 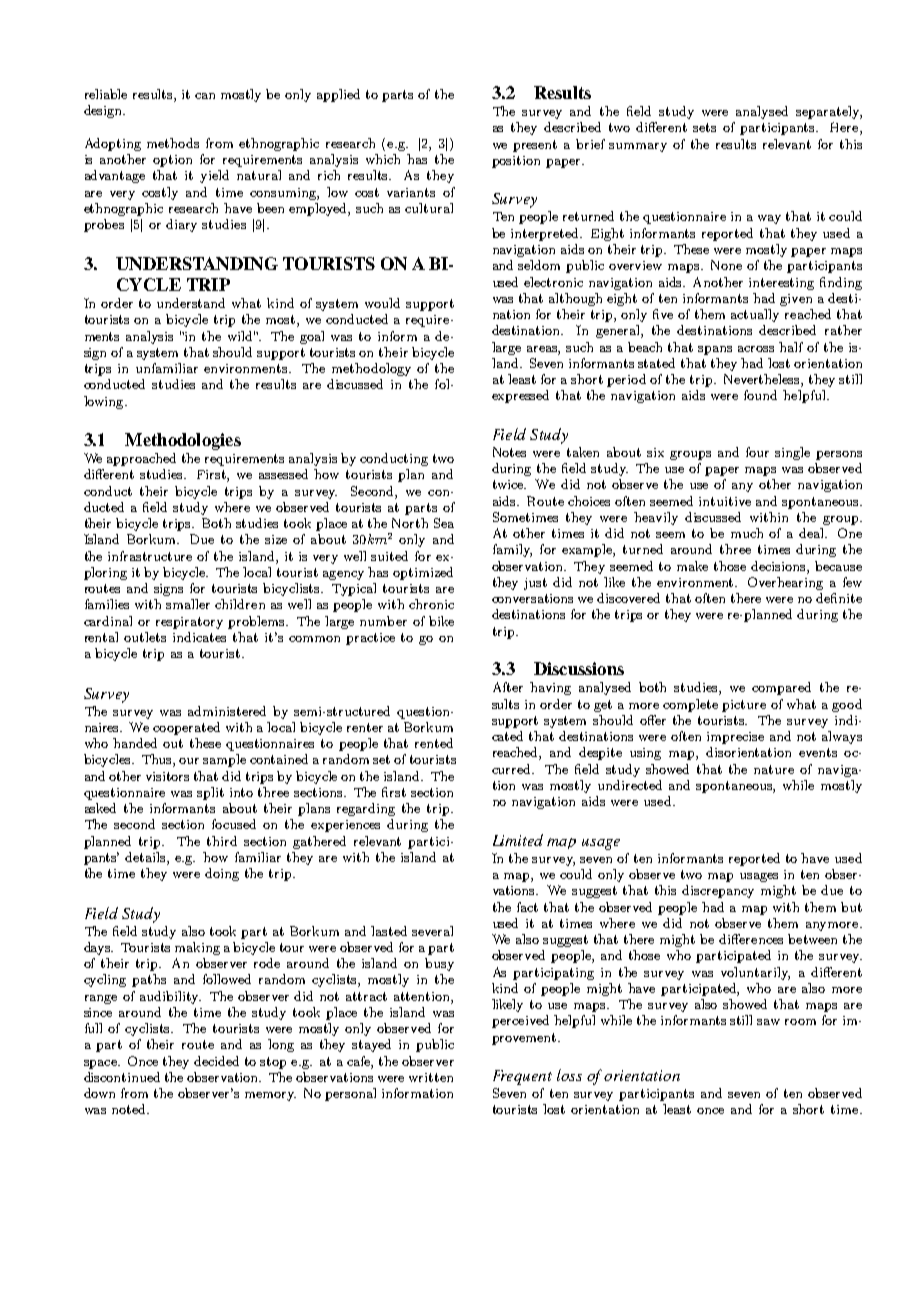 I want to click on Notes, so click(x=509, y=452).
